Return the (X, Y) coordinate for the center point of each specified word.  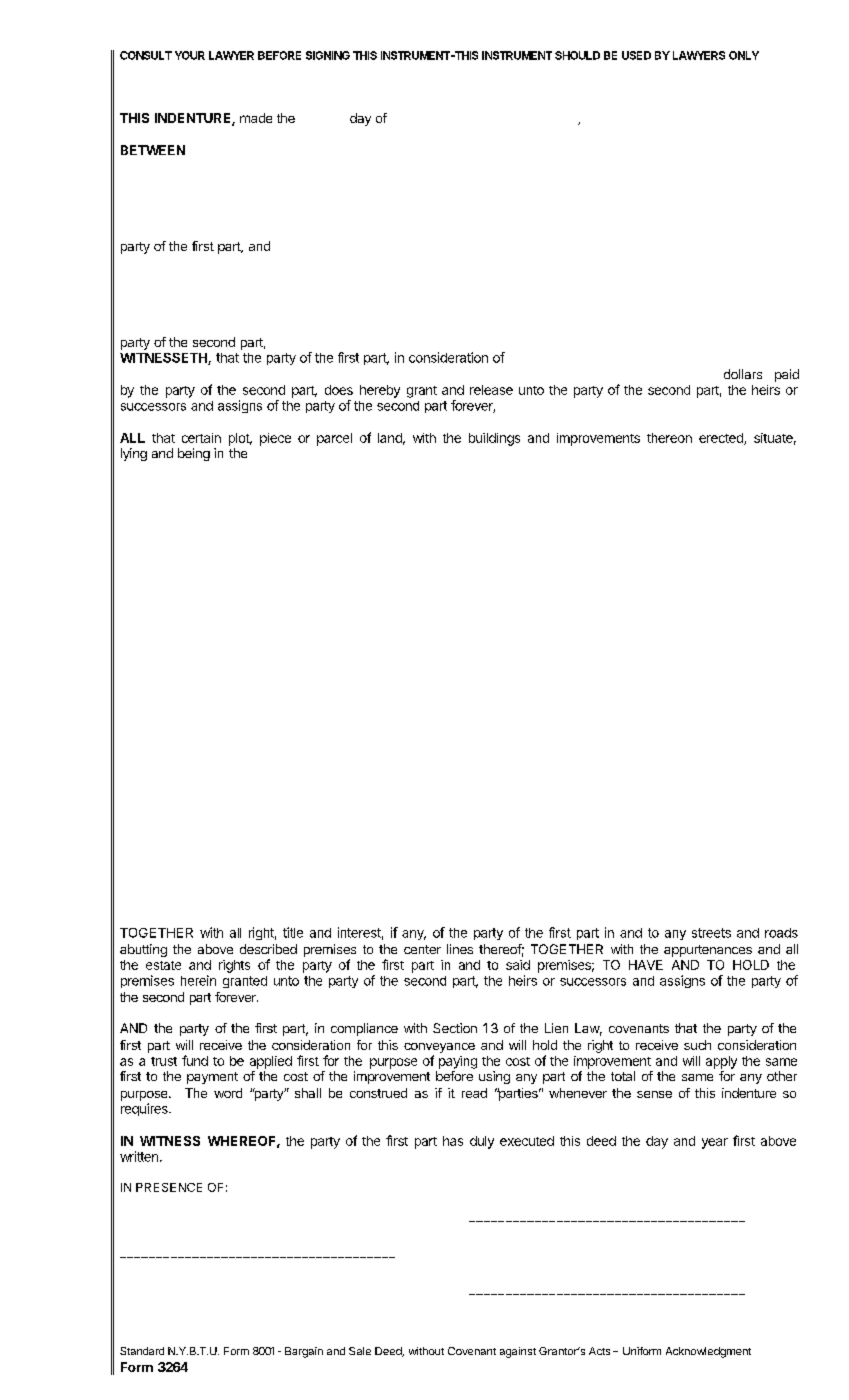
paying (458, 1062)
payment (212, 1078)
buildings (494, 439)
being (194, 454)
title (293, 932)
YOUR (190, 55)
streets (711, 933)
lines (460, 949)
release (491, 390)
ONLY (744, 55)
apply (721, 1062)
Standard (142, 1351)
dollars (743, 374)
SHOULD (577, 55)
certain (201, 438)
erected (722, 439)
